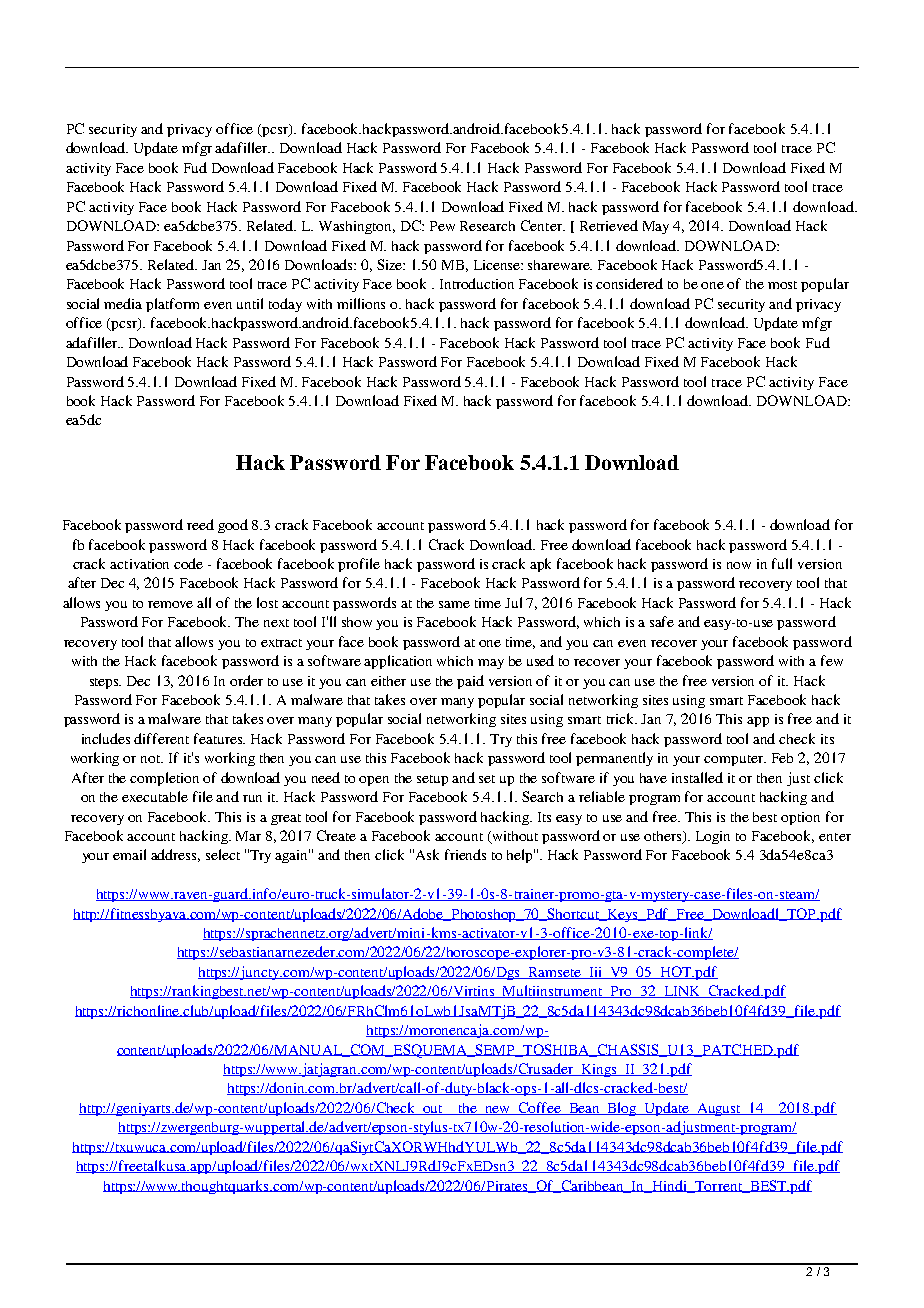 This page has height=1308, width=924. What do you see at coordinates (540, 565) in the page?
I see `apk` at bounding box center [540, 565].
